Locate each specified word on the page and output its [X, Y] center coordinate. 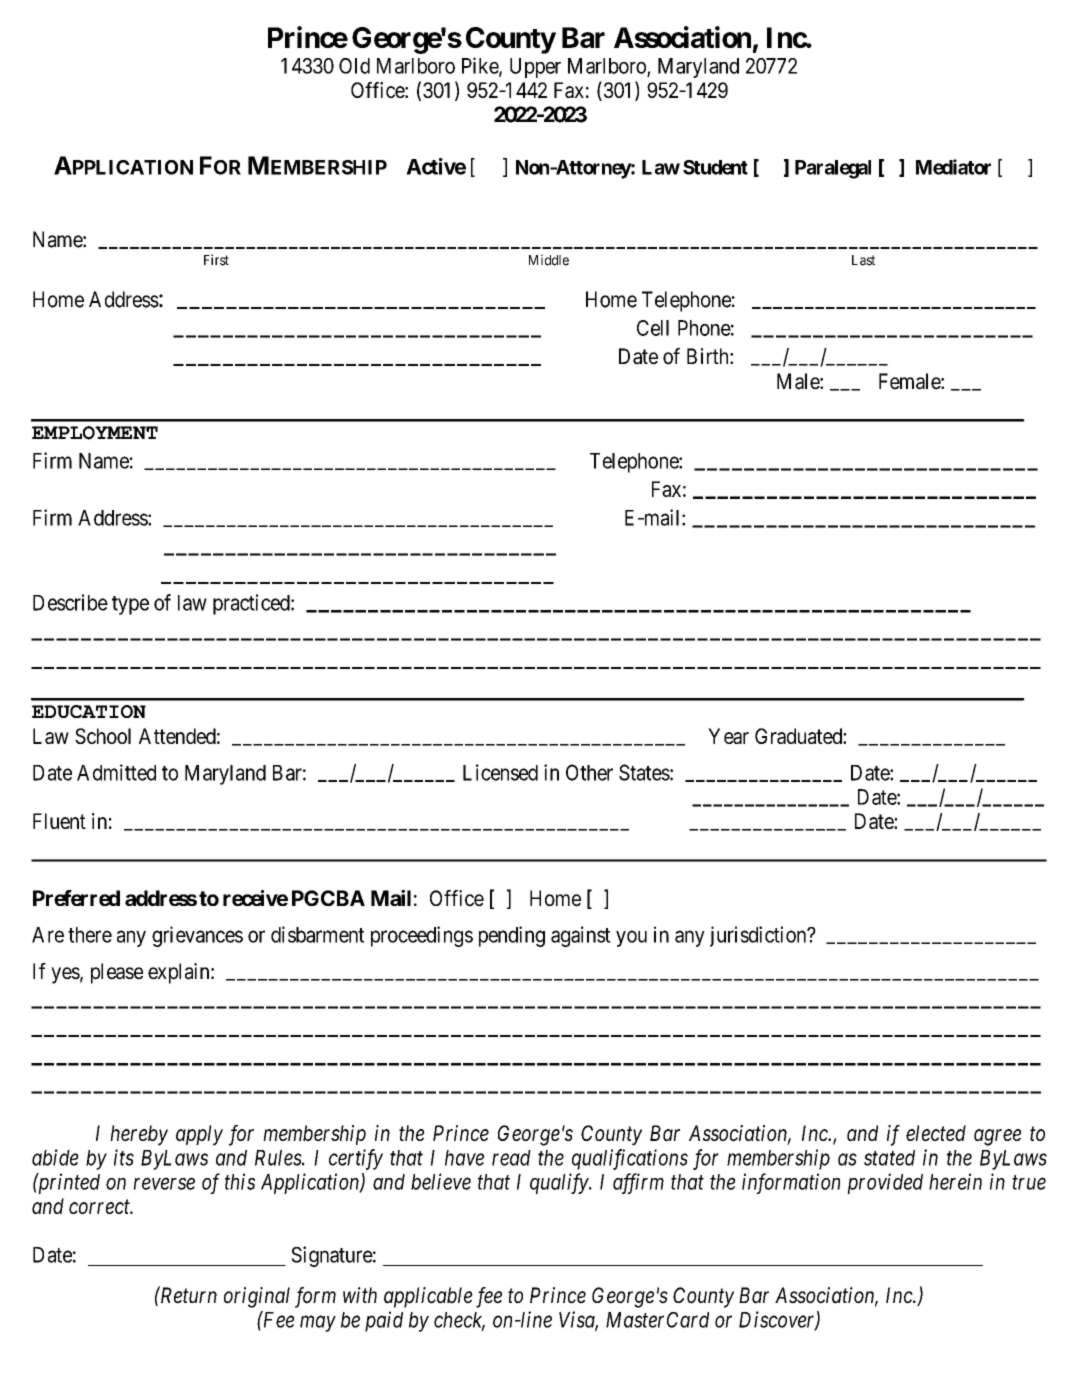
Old [354, 66]
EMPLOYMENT [95, 433]
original [257, 1297]
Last [863, 260]
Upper [535, 68]
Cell [653, 328]
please [117, 973]
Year [728, 736]
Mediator [953, 167]
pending [512, 936]
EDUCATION [89, 711]
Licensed [500, 772]
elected [936, 1133]
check [459, 1321]
